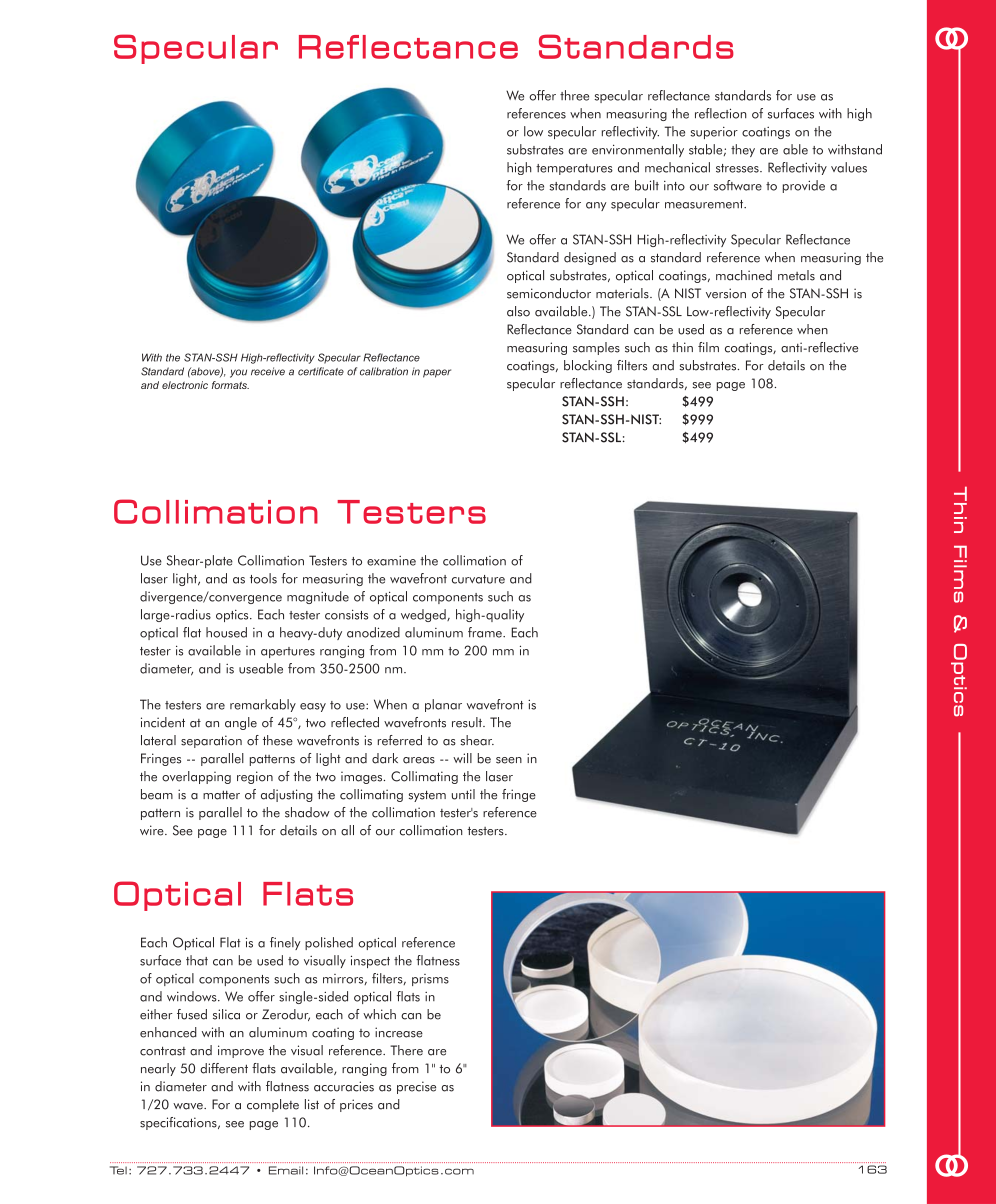 The image size is (996, 1204). I want to click on precise, so click(416, 1087).
